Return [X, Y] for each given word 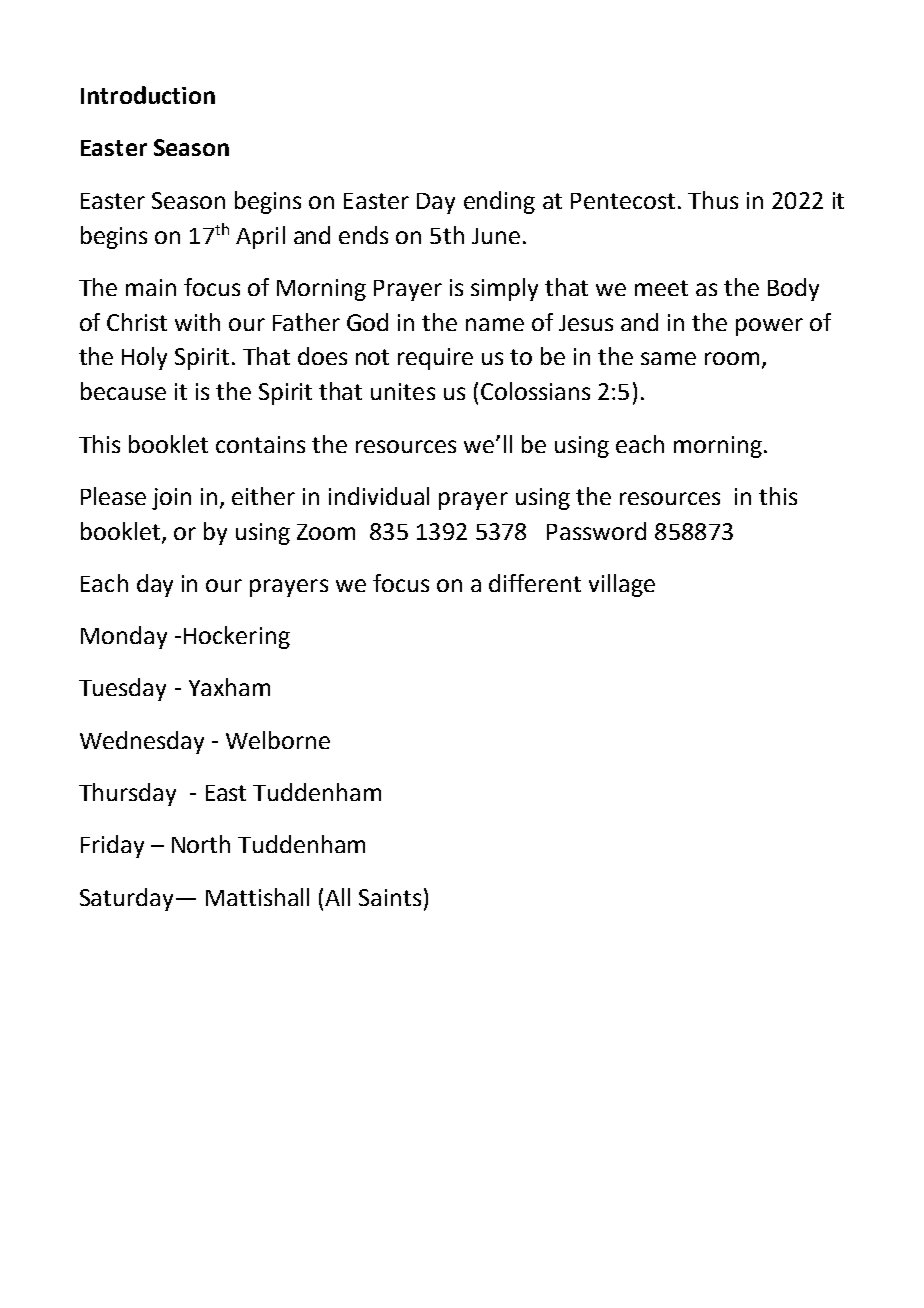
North [201, 844]
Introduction [148, 95]
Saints [390, 897]
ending [499, 202]
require [435, 359]
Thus [713, 200]
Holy [144, 358]
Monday [124, 637]
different [535, 583]
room [732, 358]
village [622, 585]
